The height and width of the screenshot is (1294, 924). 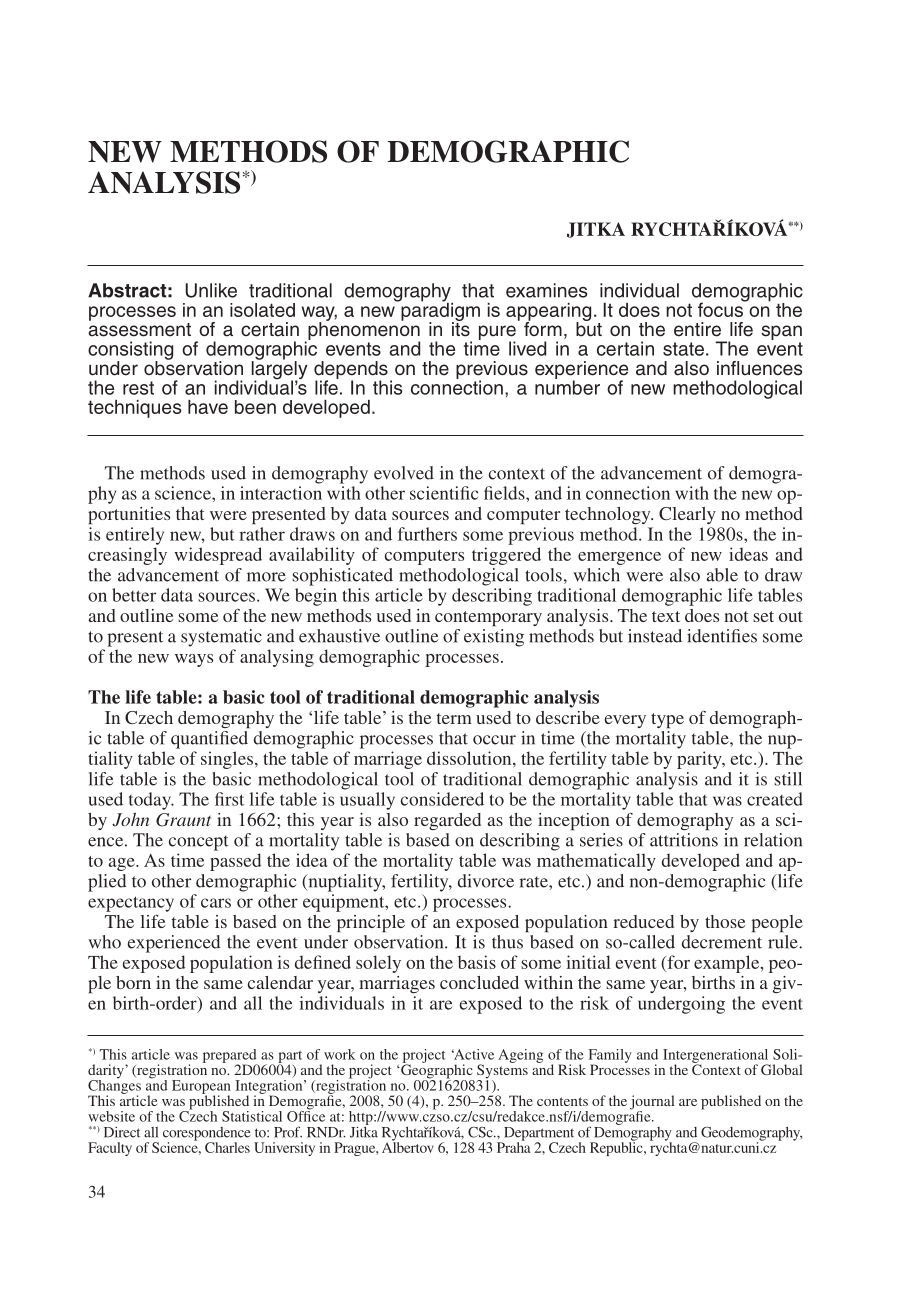 What do you see at coordinates (667, 720) in the screenshot?
I see `type` at bounding box center [667, 720].
